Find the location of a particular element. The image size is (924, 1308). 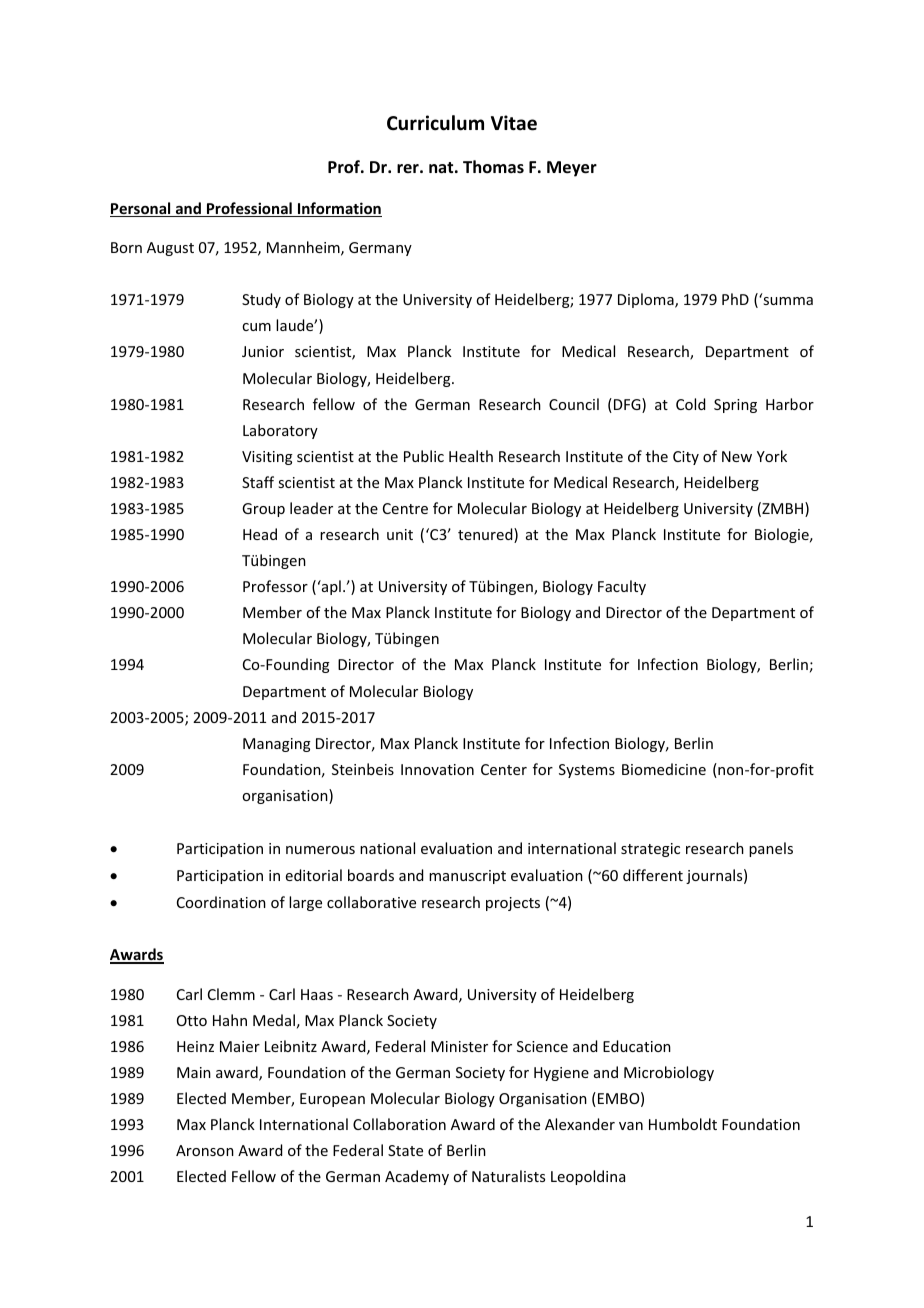

Aronson is located at coordinates (205, 1150).
